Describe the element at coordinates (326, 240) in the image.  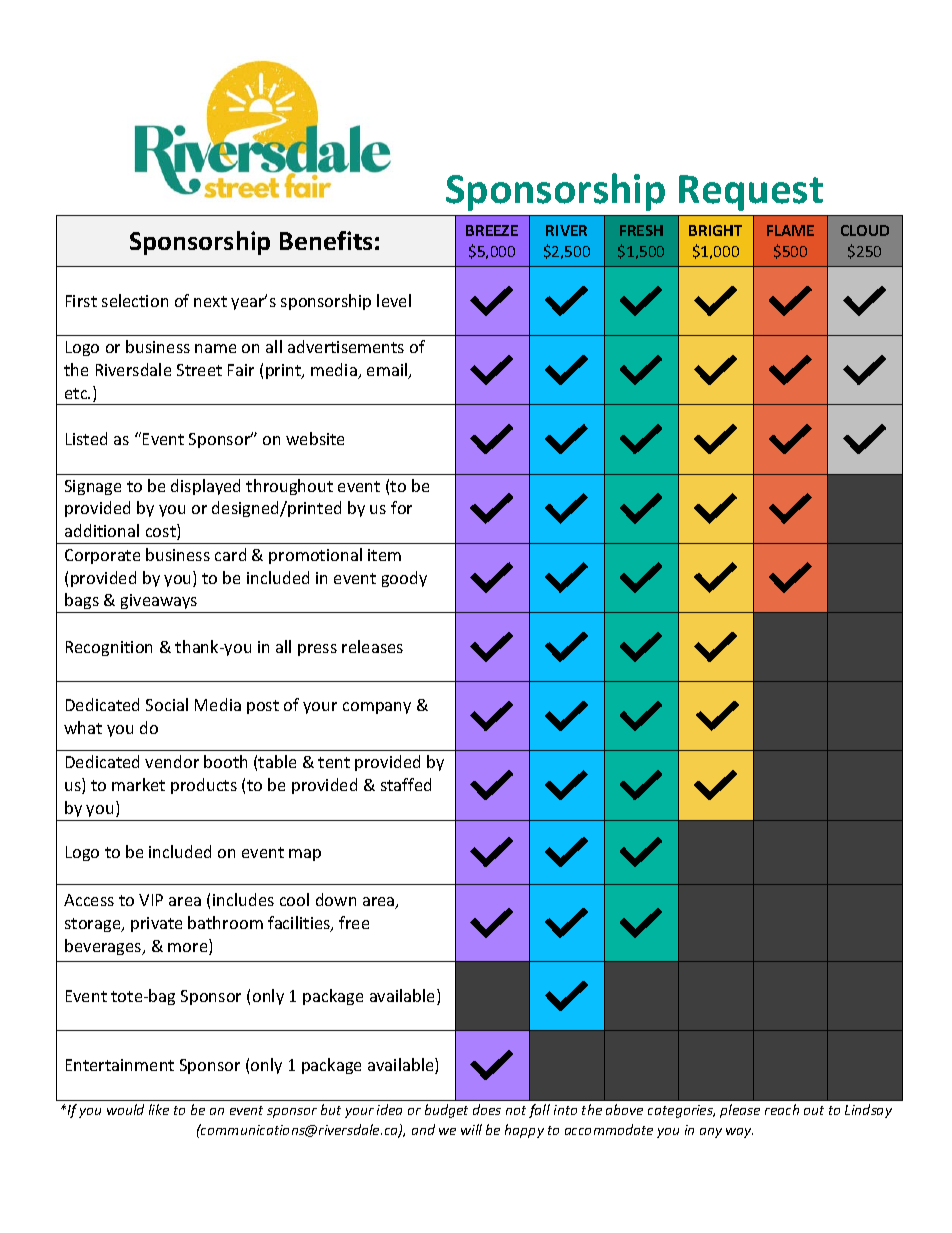
I see `Benefits` at that location.
